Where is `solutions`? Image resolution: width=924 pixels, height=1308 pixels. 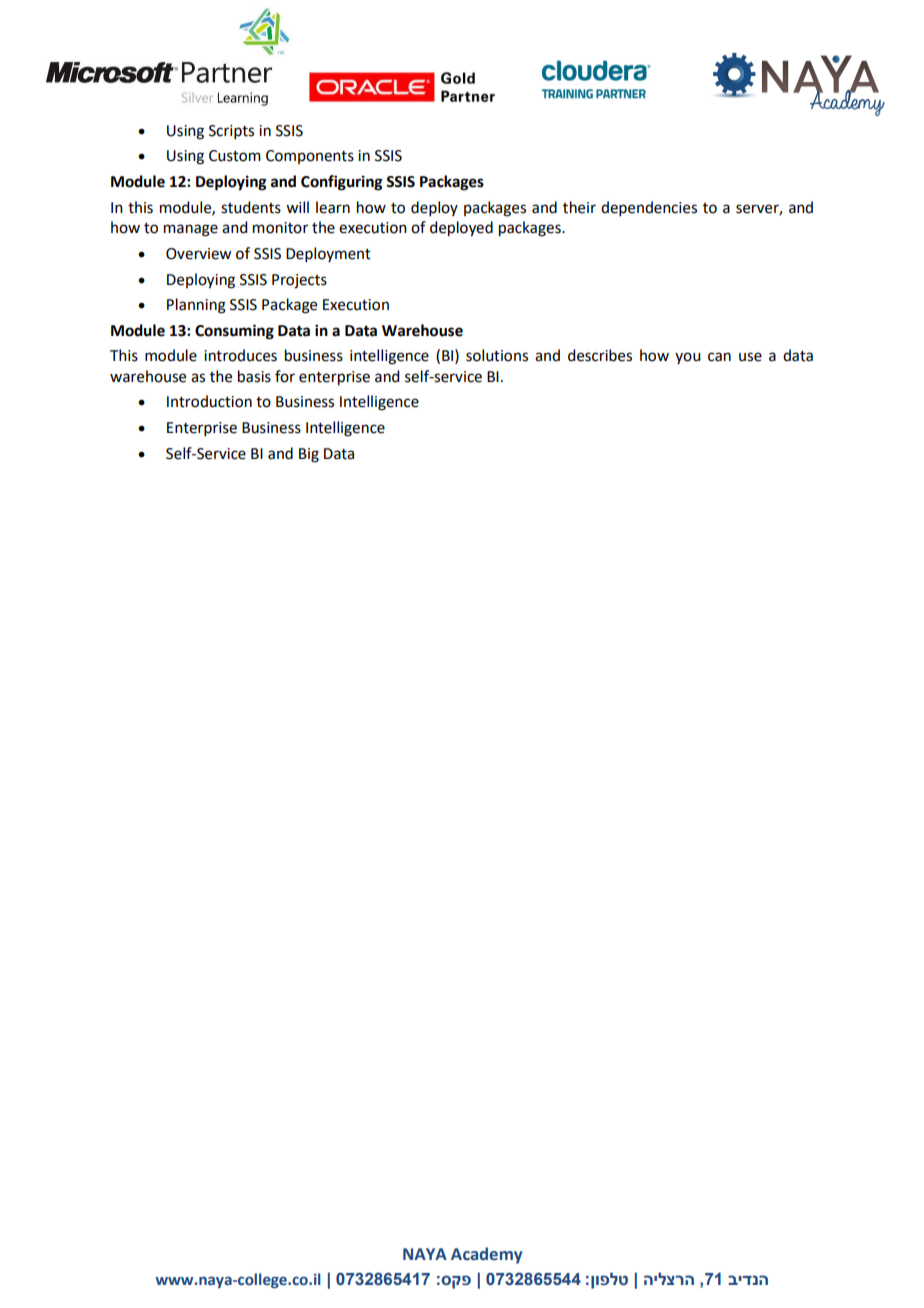 solutions is located at coordinates (497, 355).
